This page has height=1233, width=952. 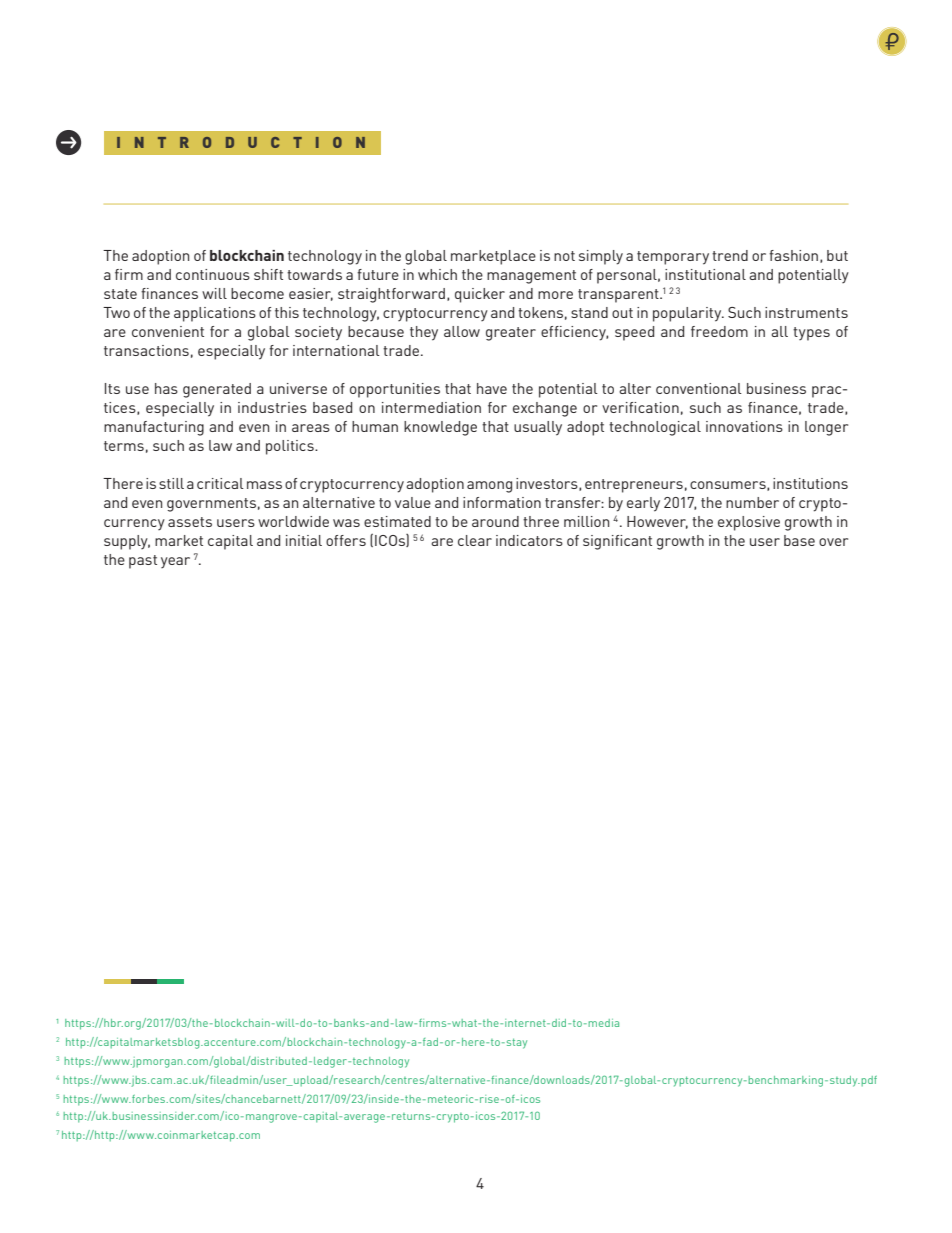 I want to click on innovations, so click(x=744, y=426).
